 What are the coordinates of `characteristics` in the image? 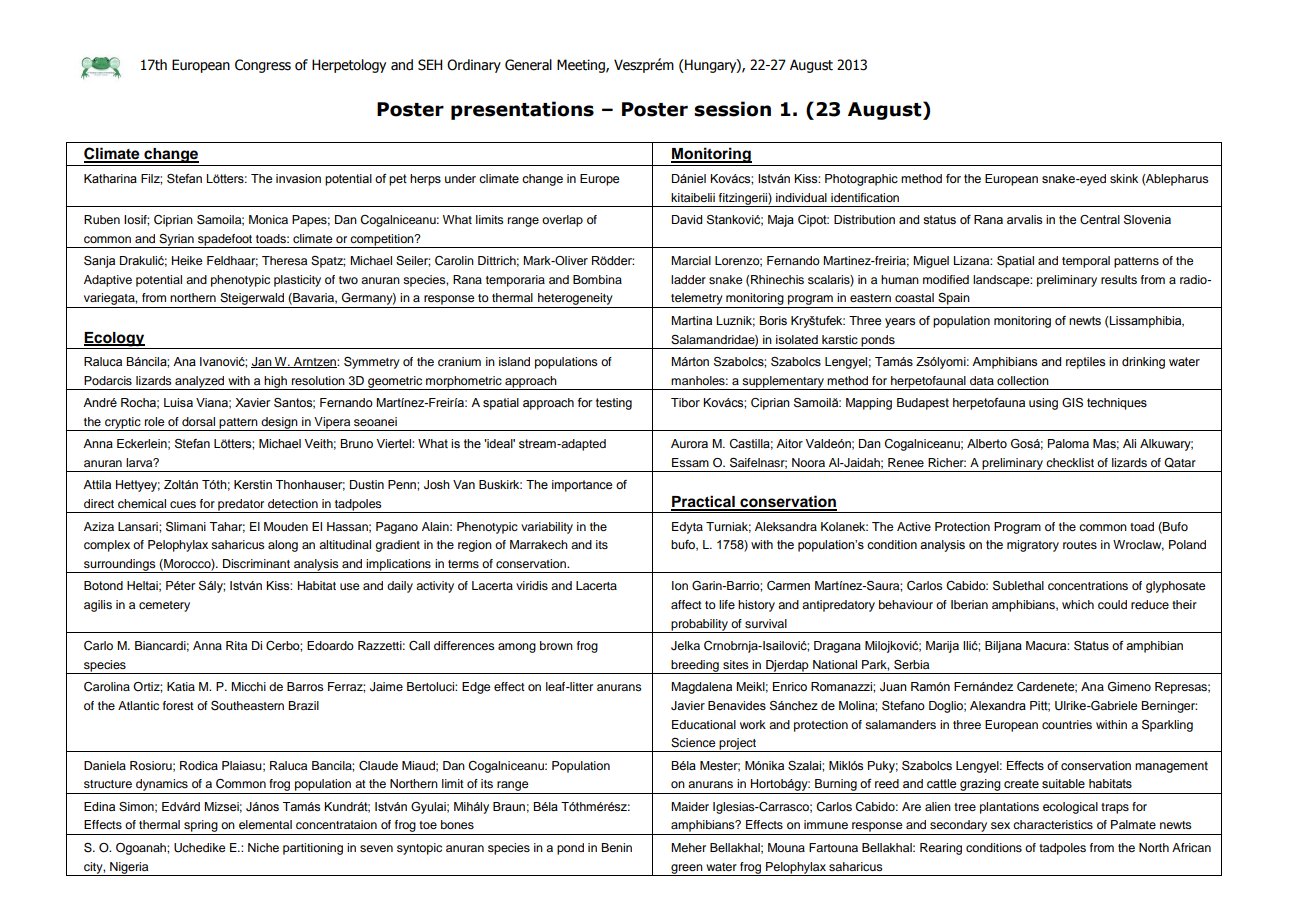 It's located at (1053, 824).
